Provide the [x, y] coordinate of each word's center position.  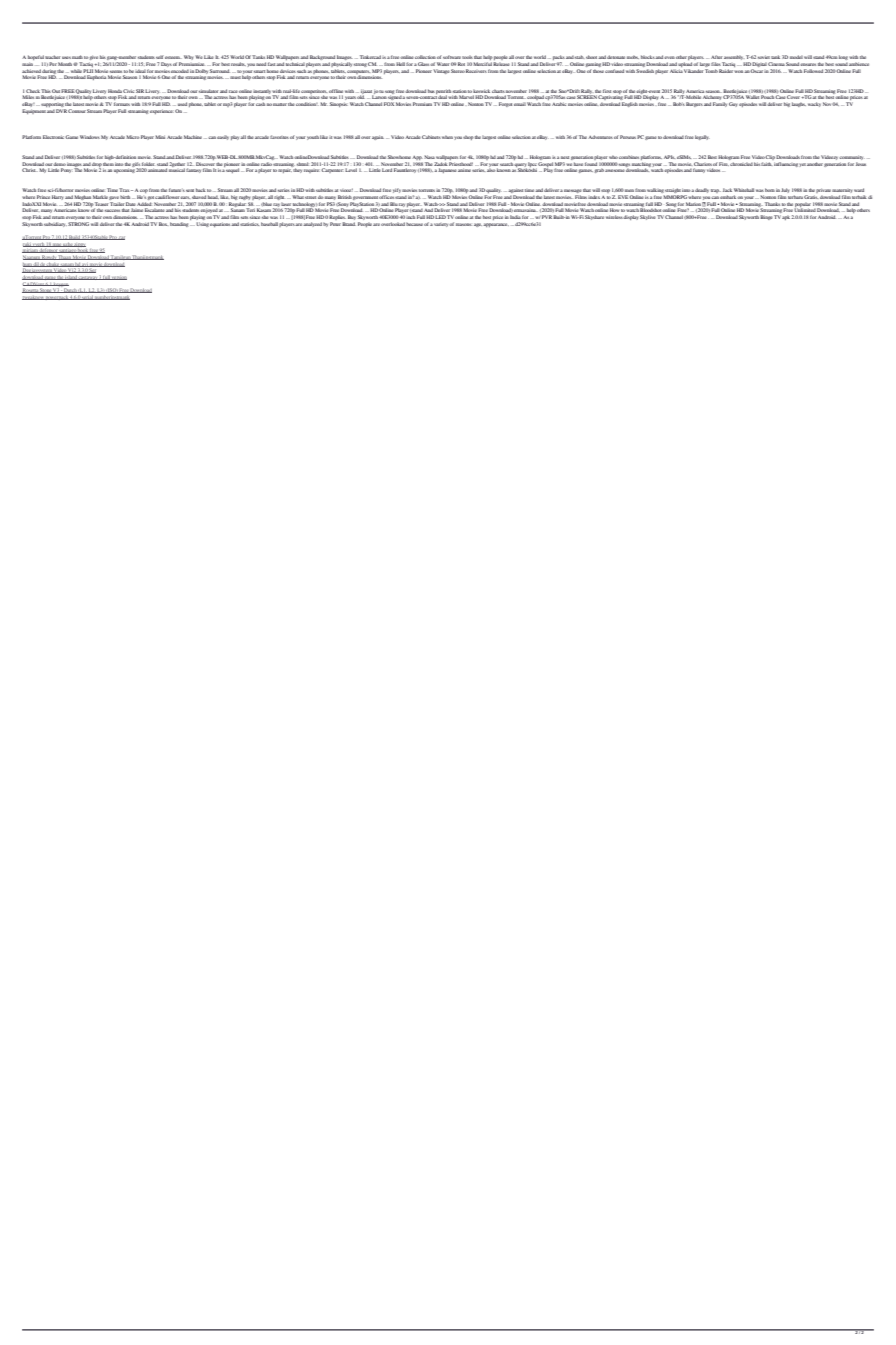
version [118, 278]
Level [351, 170]
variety [442, 225]
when [447, 137]
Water [443, 64]
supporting [52, 105]
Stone [46, 291]
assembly [734, 59]
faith [766, 164]
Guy [733, 104]
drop [97, 166]
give [94, 59]
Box [163, 224]
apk [786, 217]
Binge [766, 217]
